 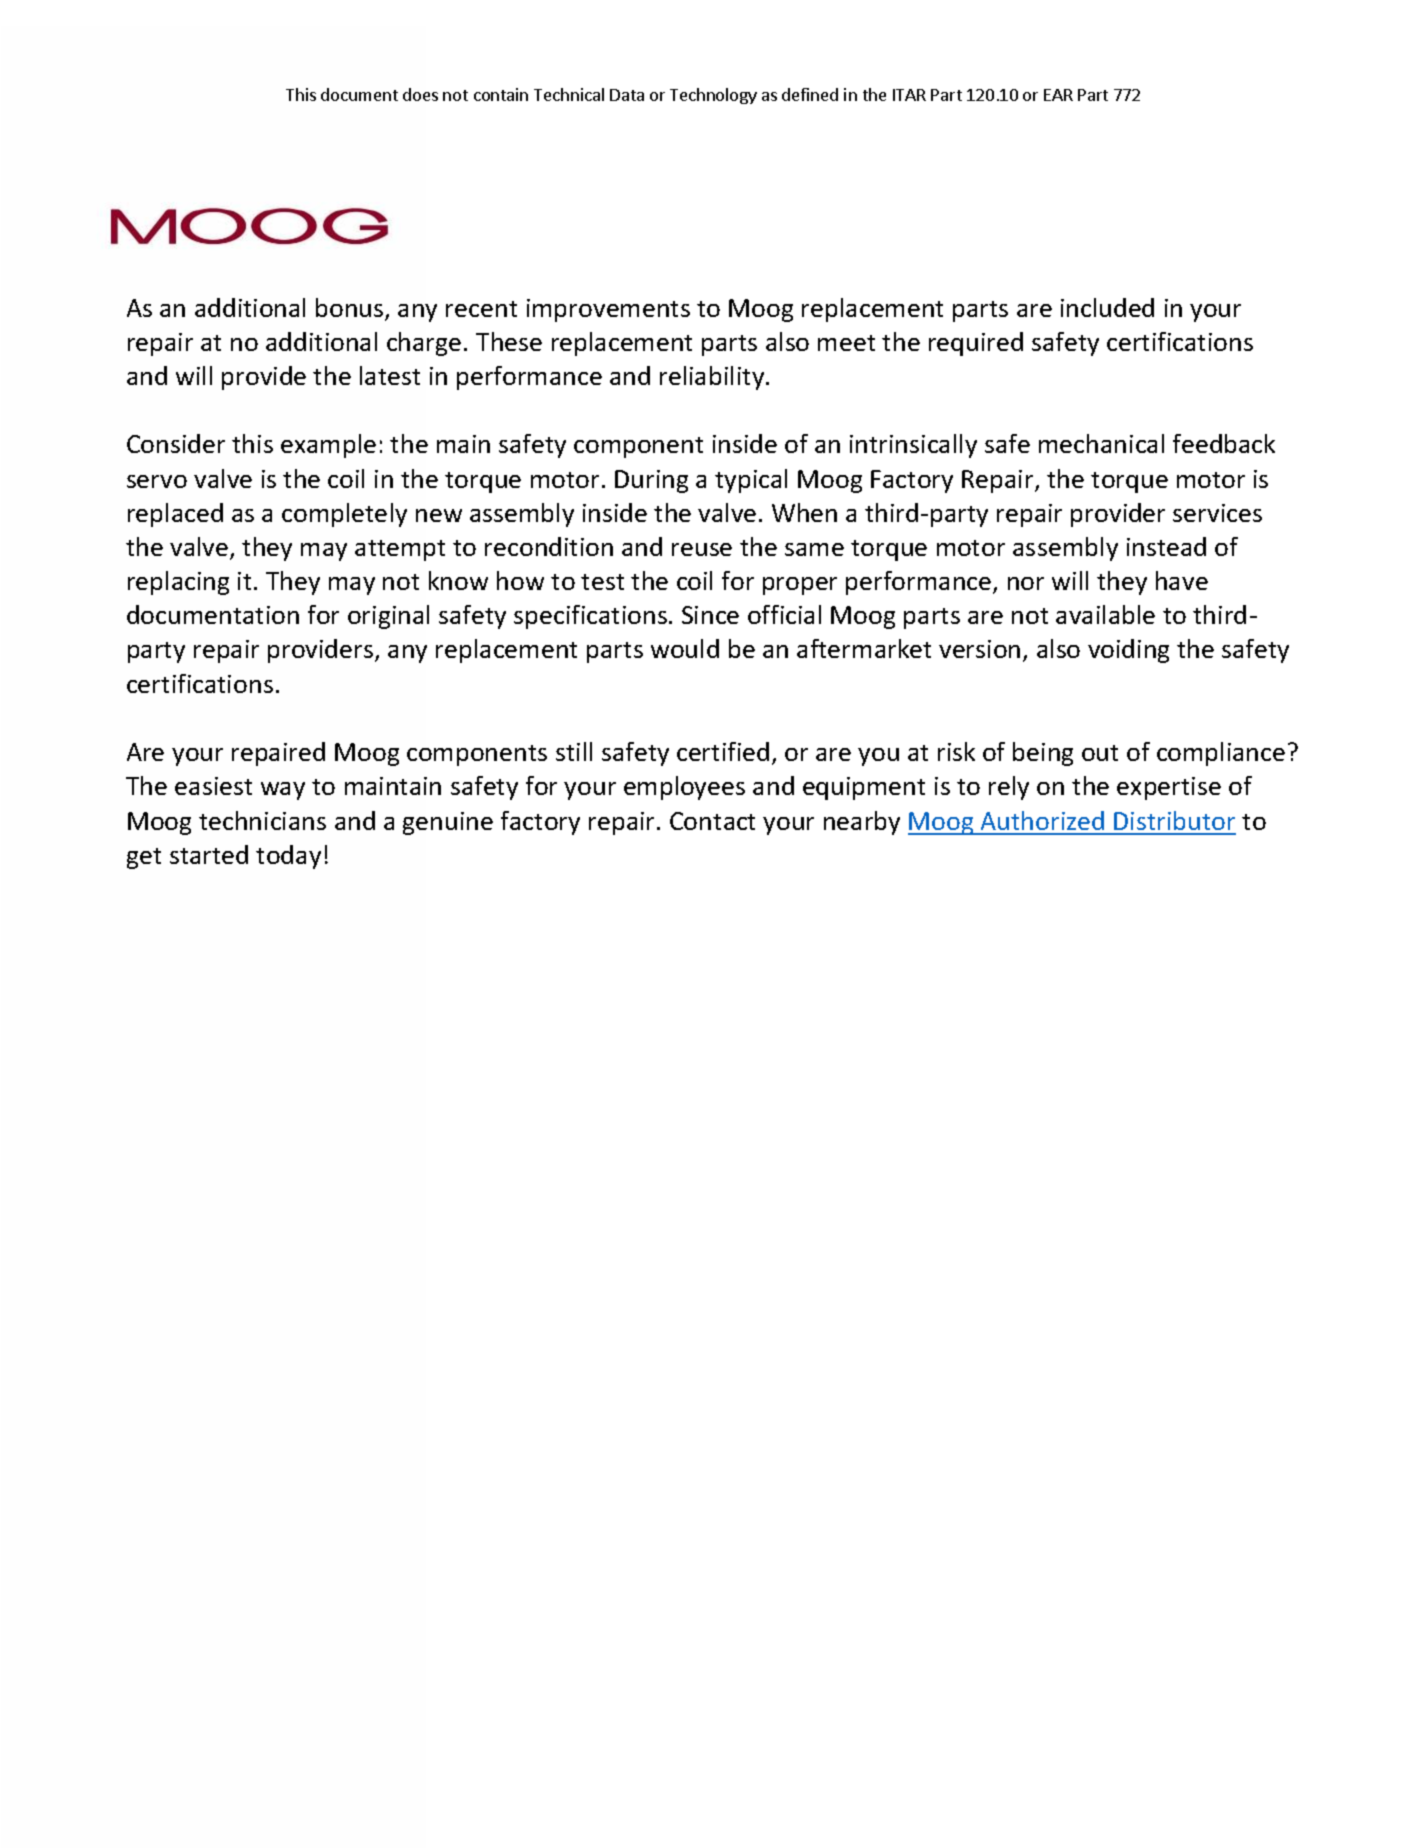 I want to click on bonus, so click(x=351, y=309).
